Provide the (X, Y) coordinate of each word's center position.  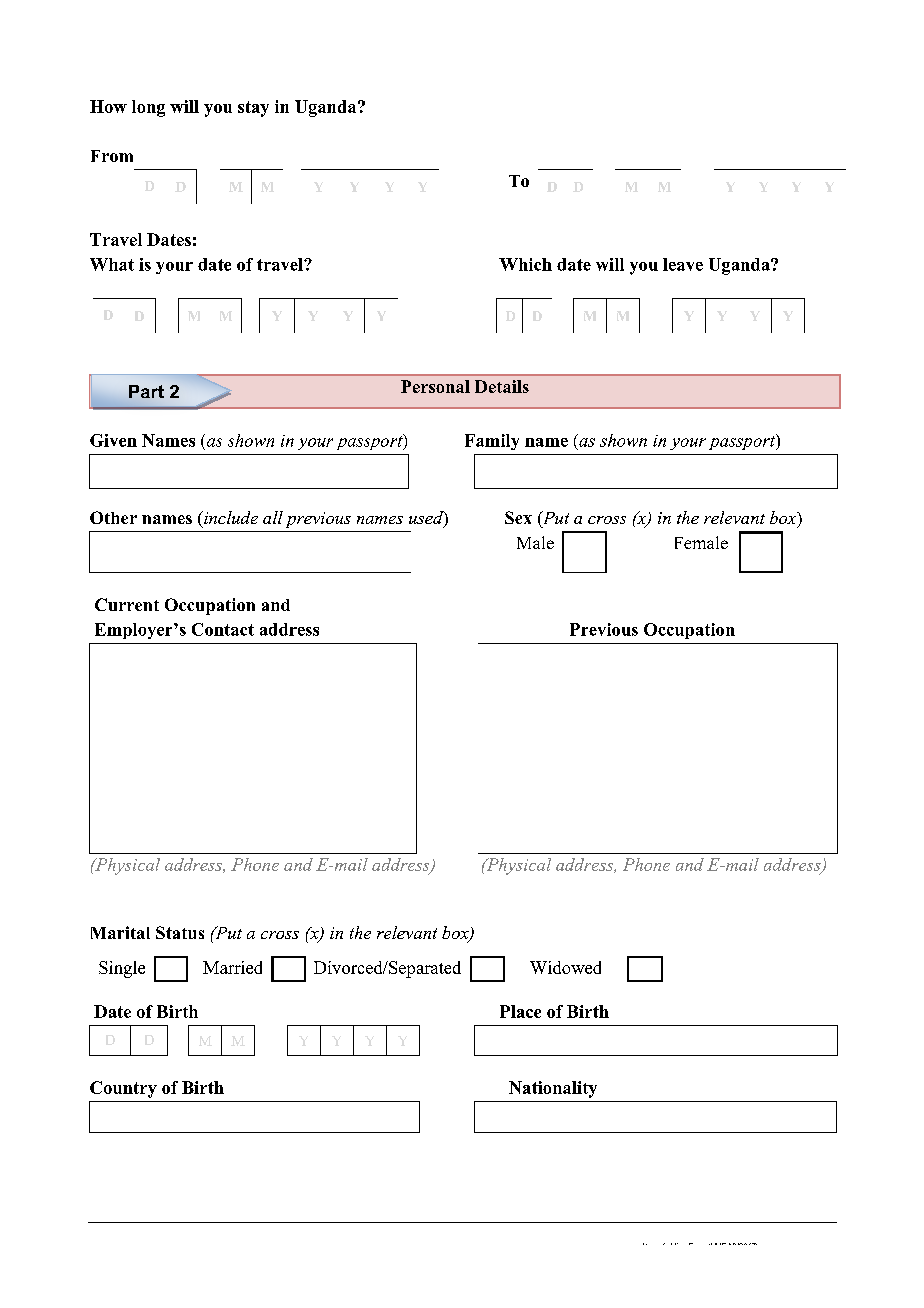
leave (683, 264)
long (148, 108)
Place (520, 1011)
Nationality (553, 1089)
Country (123, 1089)
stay (253, 109)
